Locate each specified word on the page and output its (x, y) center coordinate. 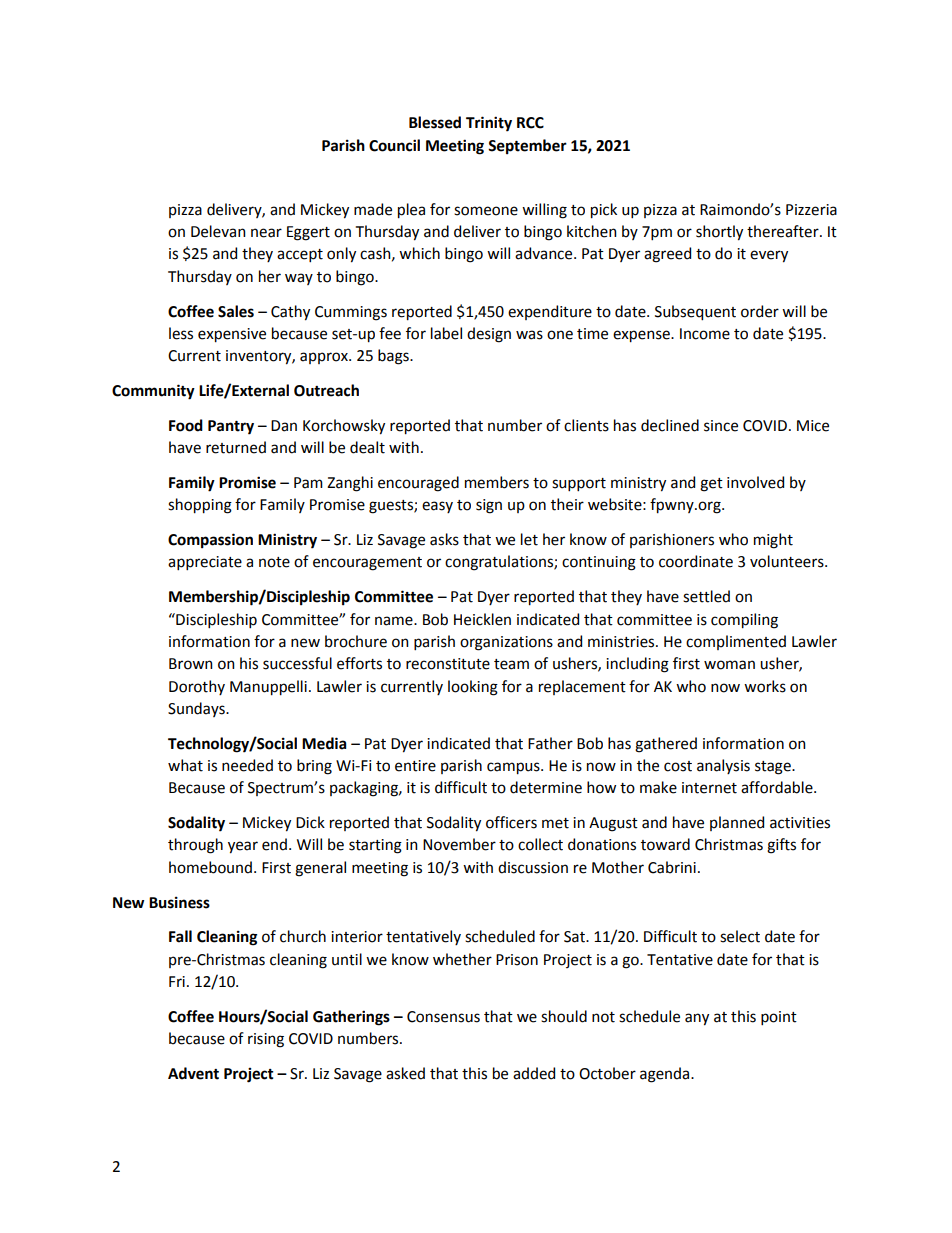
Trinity (489, 124)
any (697, 1019)
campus (514, 768)
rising (266, 1040)
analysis (723, 766)
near (266, 233)
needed (247, 765)
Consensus (443, 1017)
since (721, 426)
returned (236, 447)
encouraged (418, 484)
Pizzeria (811, 210)
